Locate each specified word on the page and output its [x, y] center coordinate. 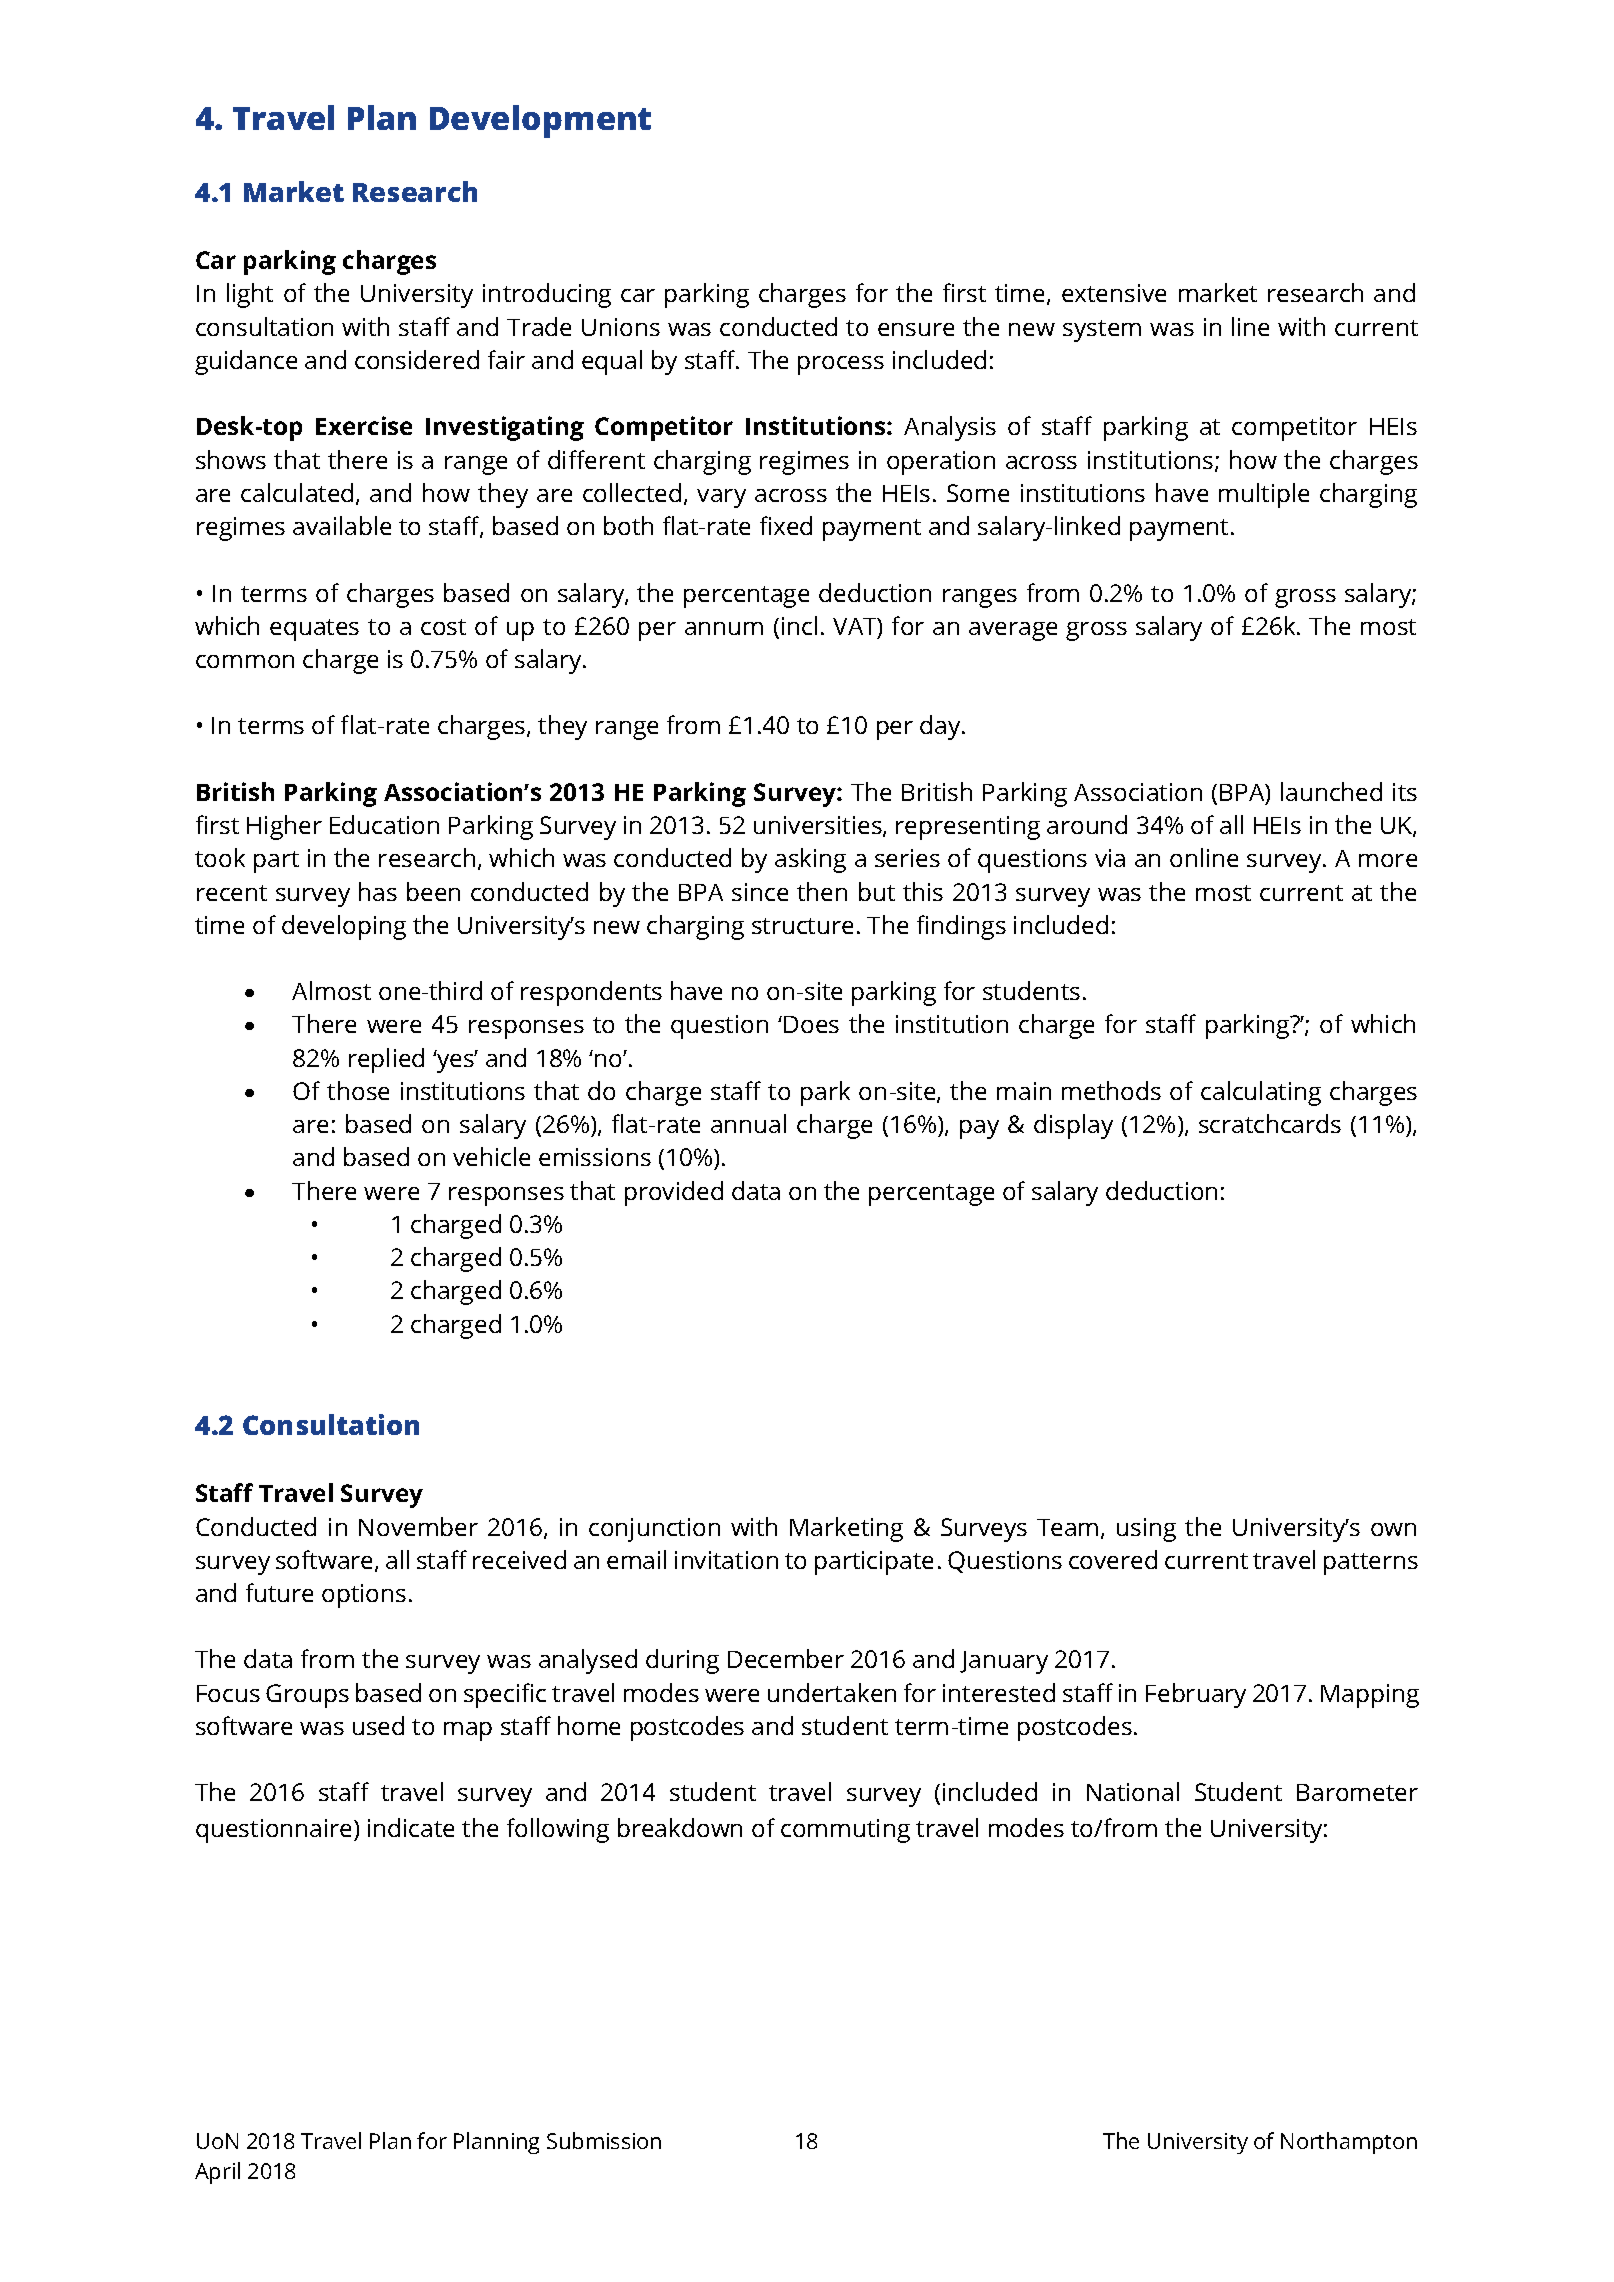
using [1146, 1530]
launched [1331, 791]
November [418, 1526]
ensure [916, 329]
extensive [1114, 293]
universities [819, 826]
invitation [726, 1560]
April [217, 2173]
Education [384, 824]
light [250, 295]
